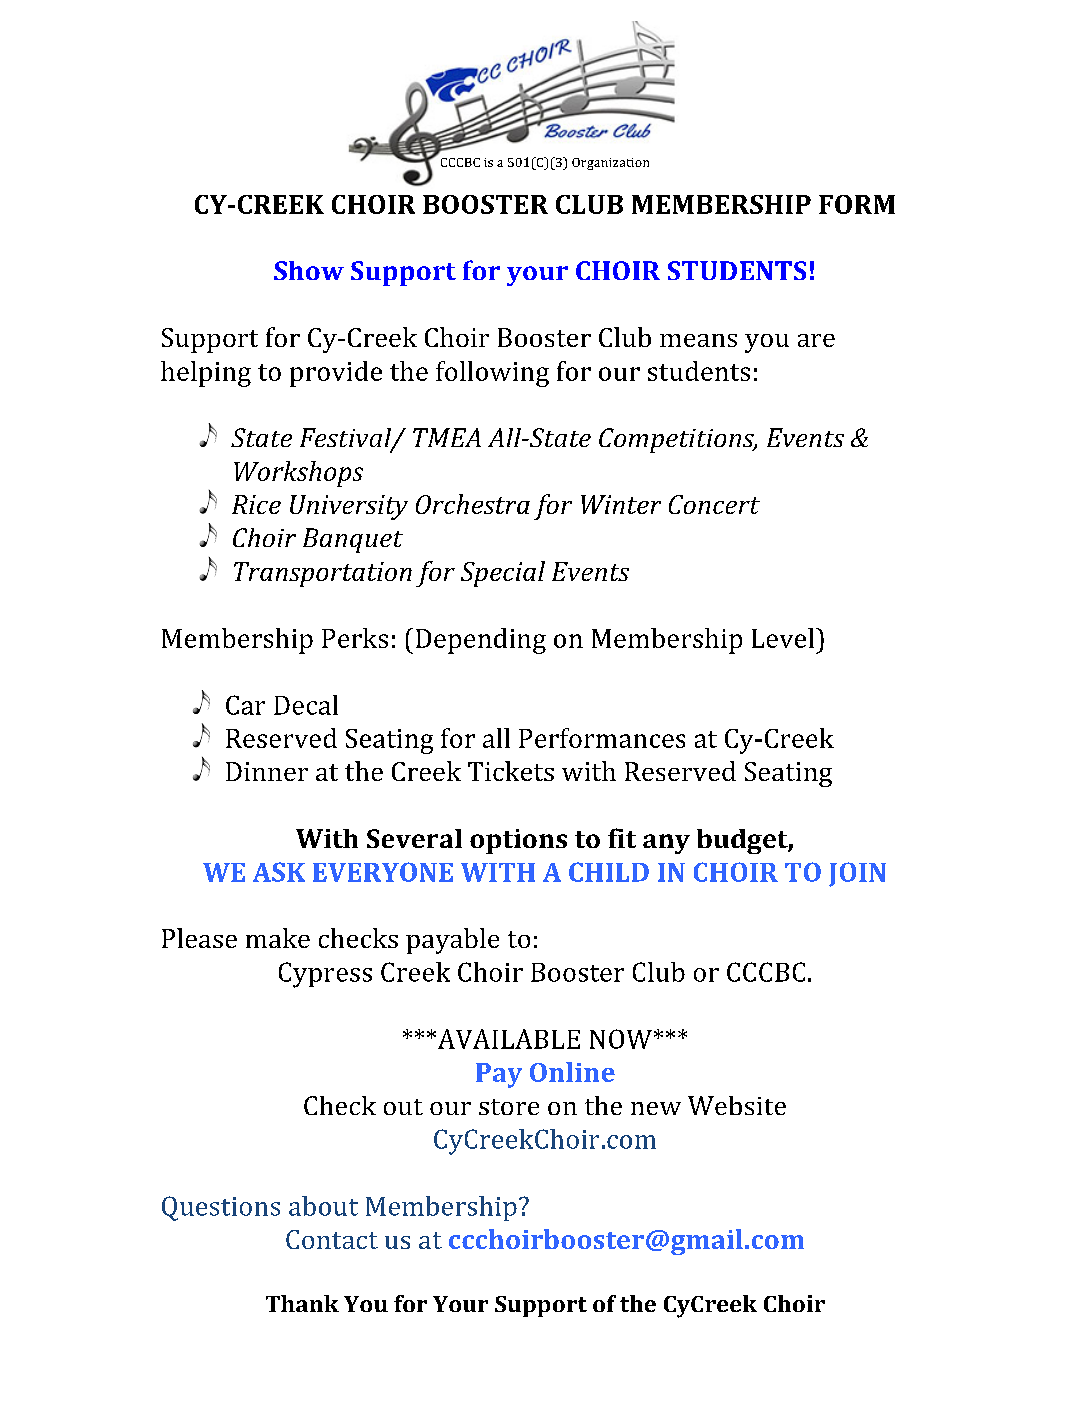 This screenshot has height=1410, width=1090. What do you see at coordinates (302, 1303) in the screenshot?
I see `Thank` at bounding box center [302, 1303].
